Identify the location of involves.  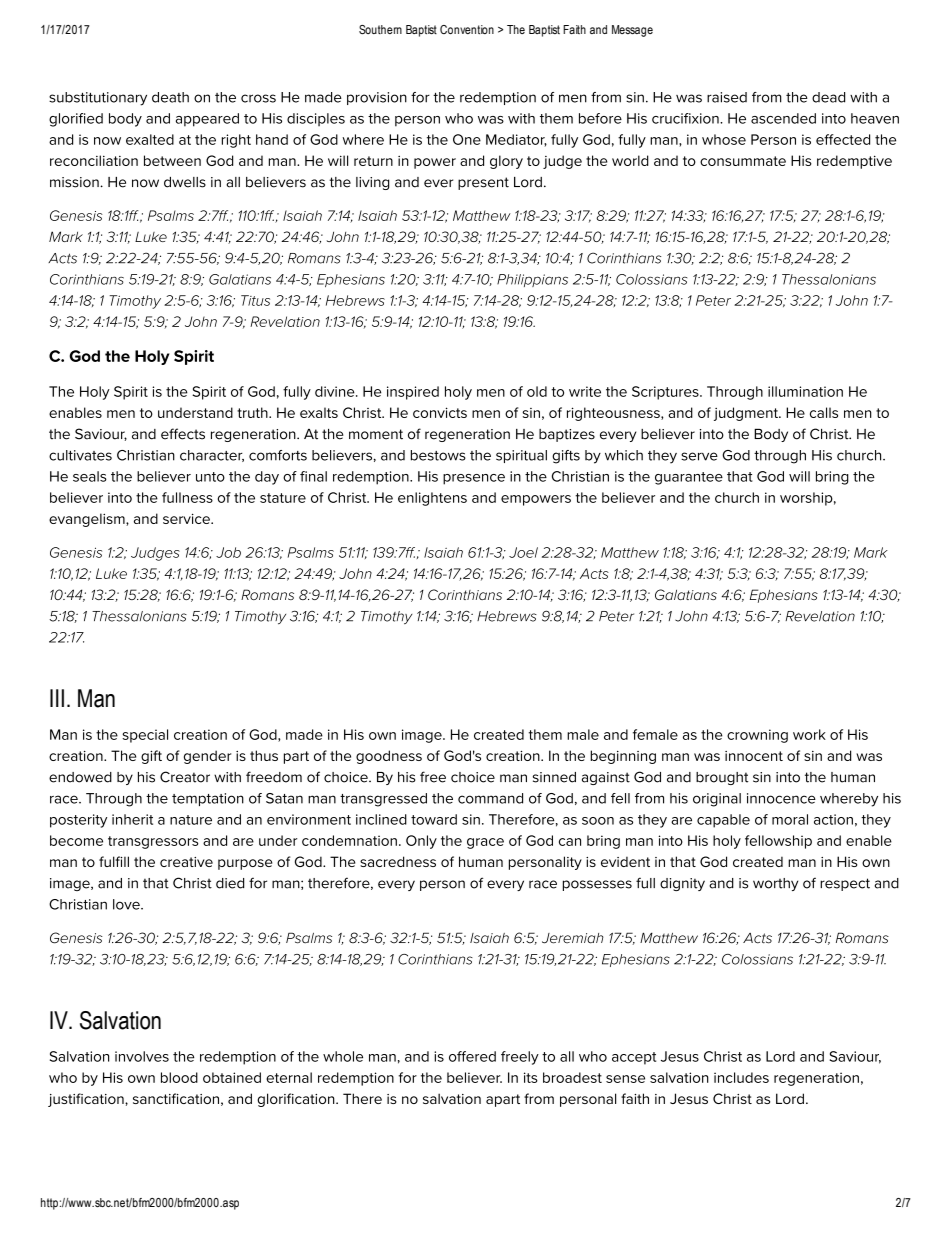
(142, 1056).
